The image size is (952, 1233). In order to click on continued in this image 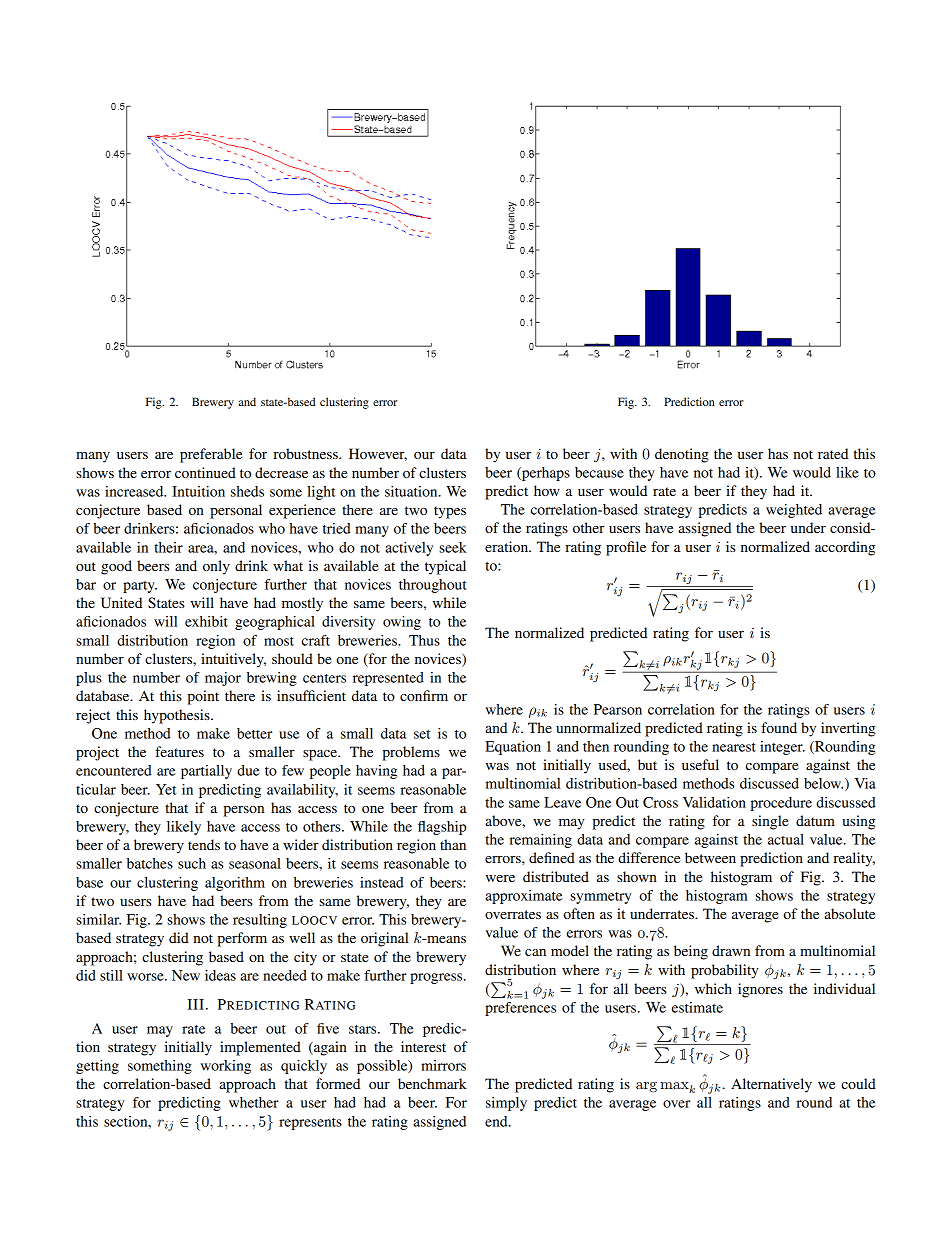, I will do `click(205, 472)`.
